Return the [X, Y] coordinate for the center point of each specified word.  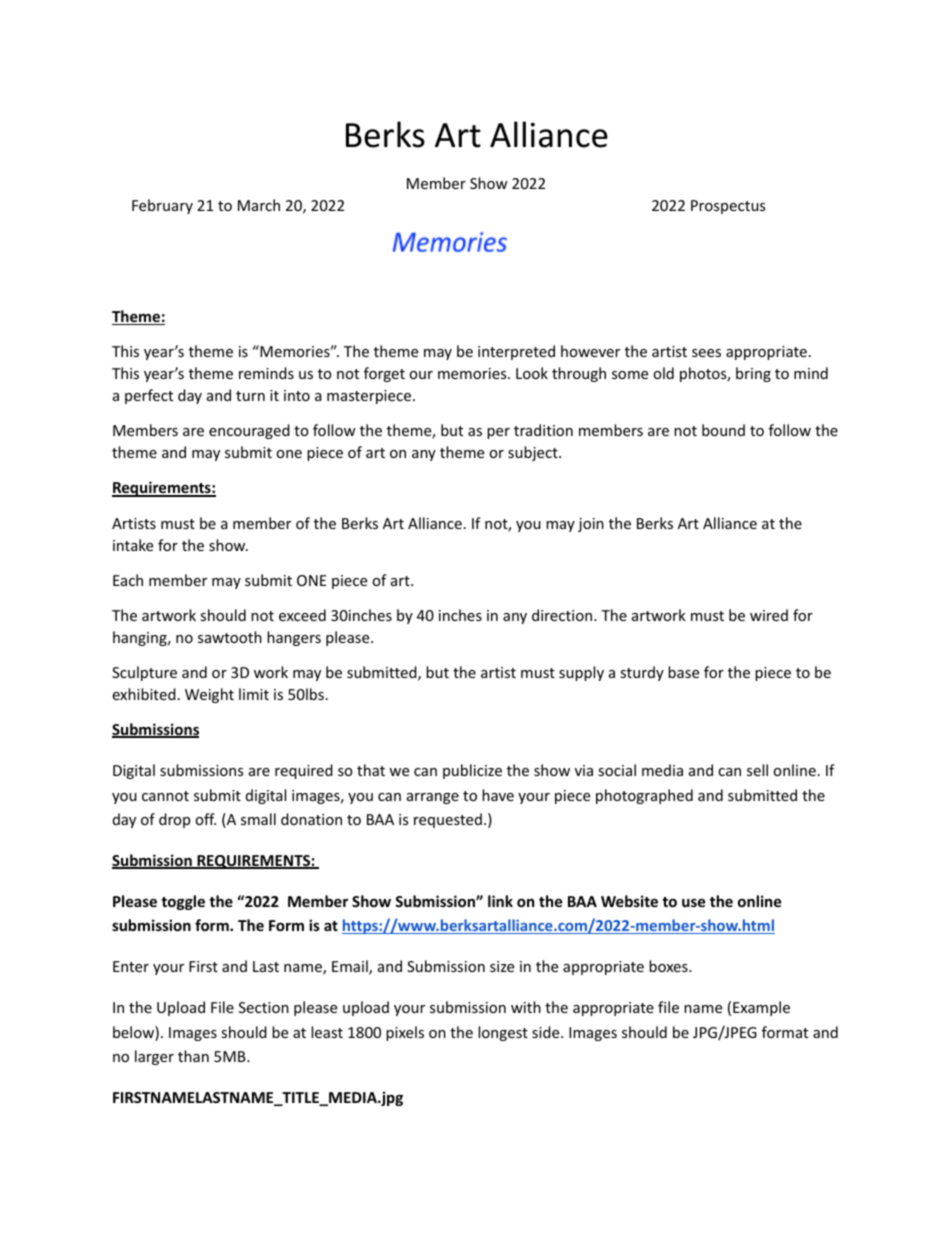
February [162, 206]
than [193, 1056]
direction [563, 615]
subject [534, 453]
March [259, 205]
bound [723, 430]
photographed [644, 796]
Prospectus [728, 207]
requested [448, 820]
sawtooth [230, 637]
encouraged [249, 431]
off [205, 819]
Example [761, 1008]
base [683, 672]
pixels [405, 1033]
